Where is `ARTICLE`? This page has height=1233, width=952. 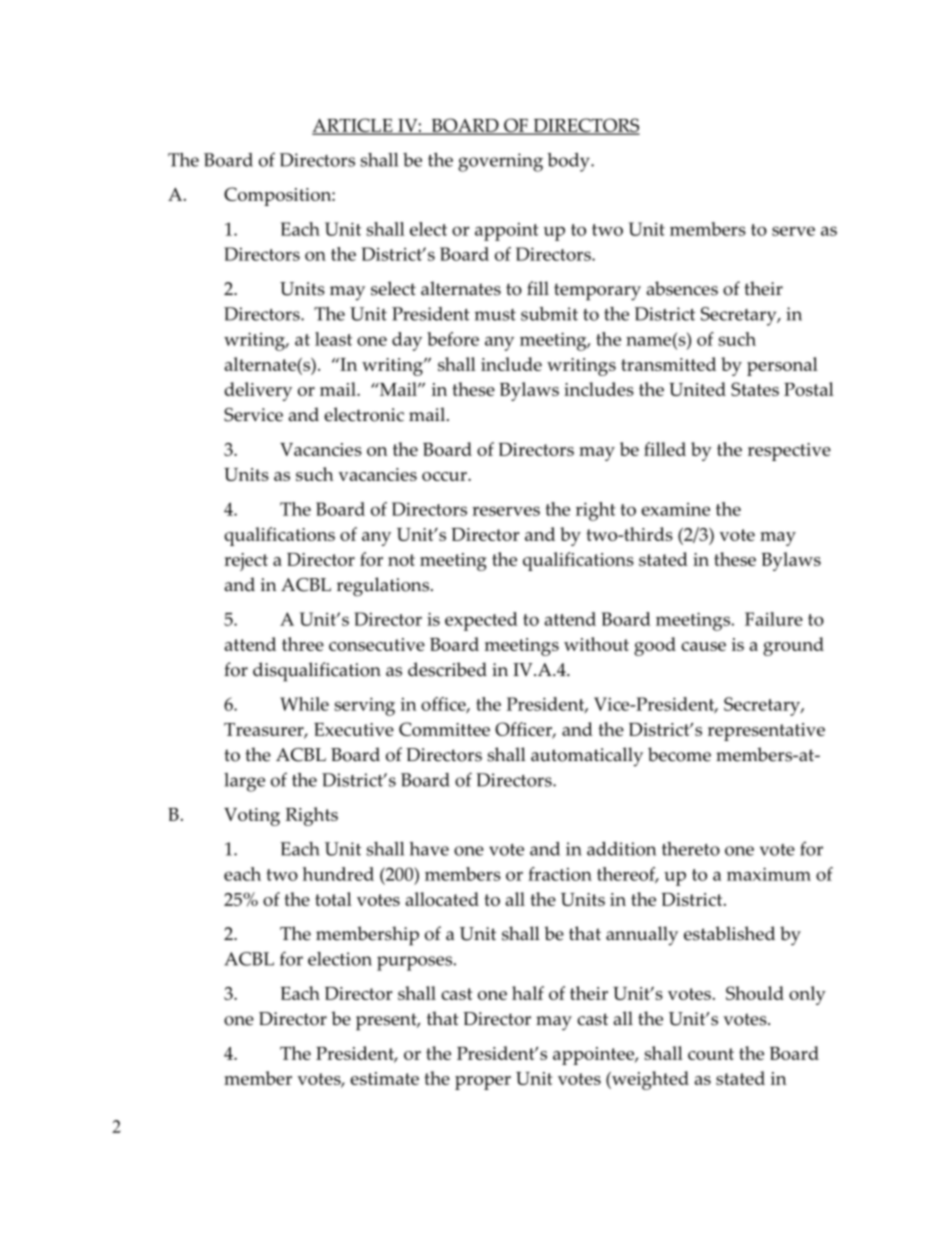 ARTICLE is located at coordinates (353, 126).
